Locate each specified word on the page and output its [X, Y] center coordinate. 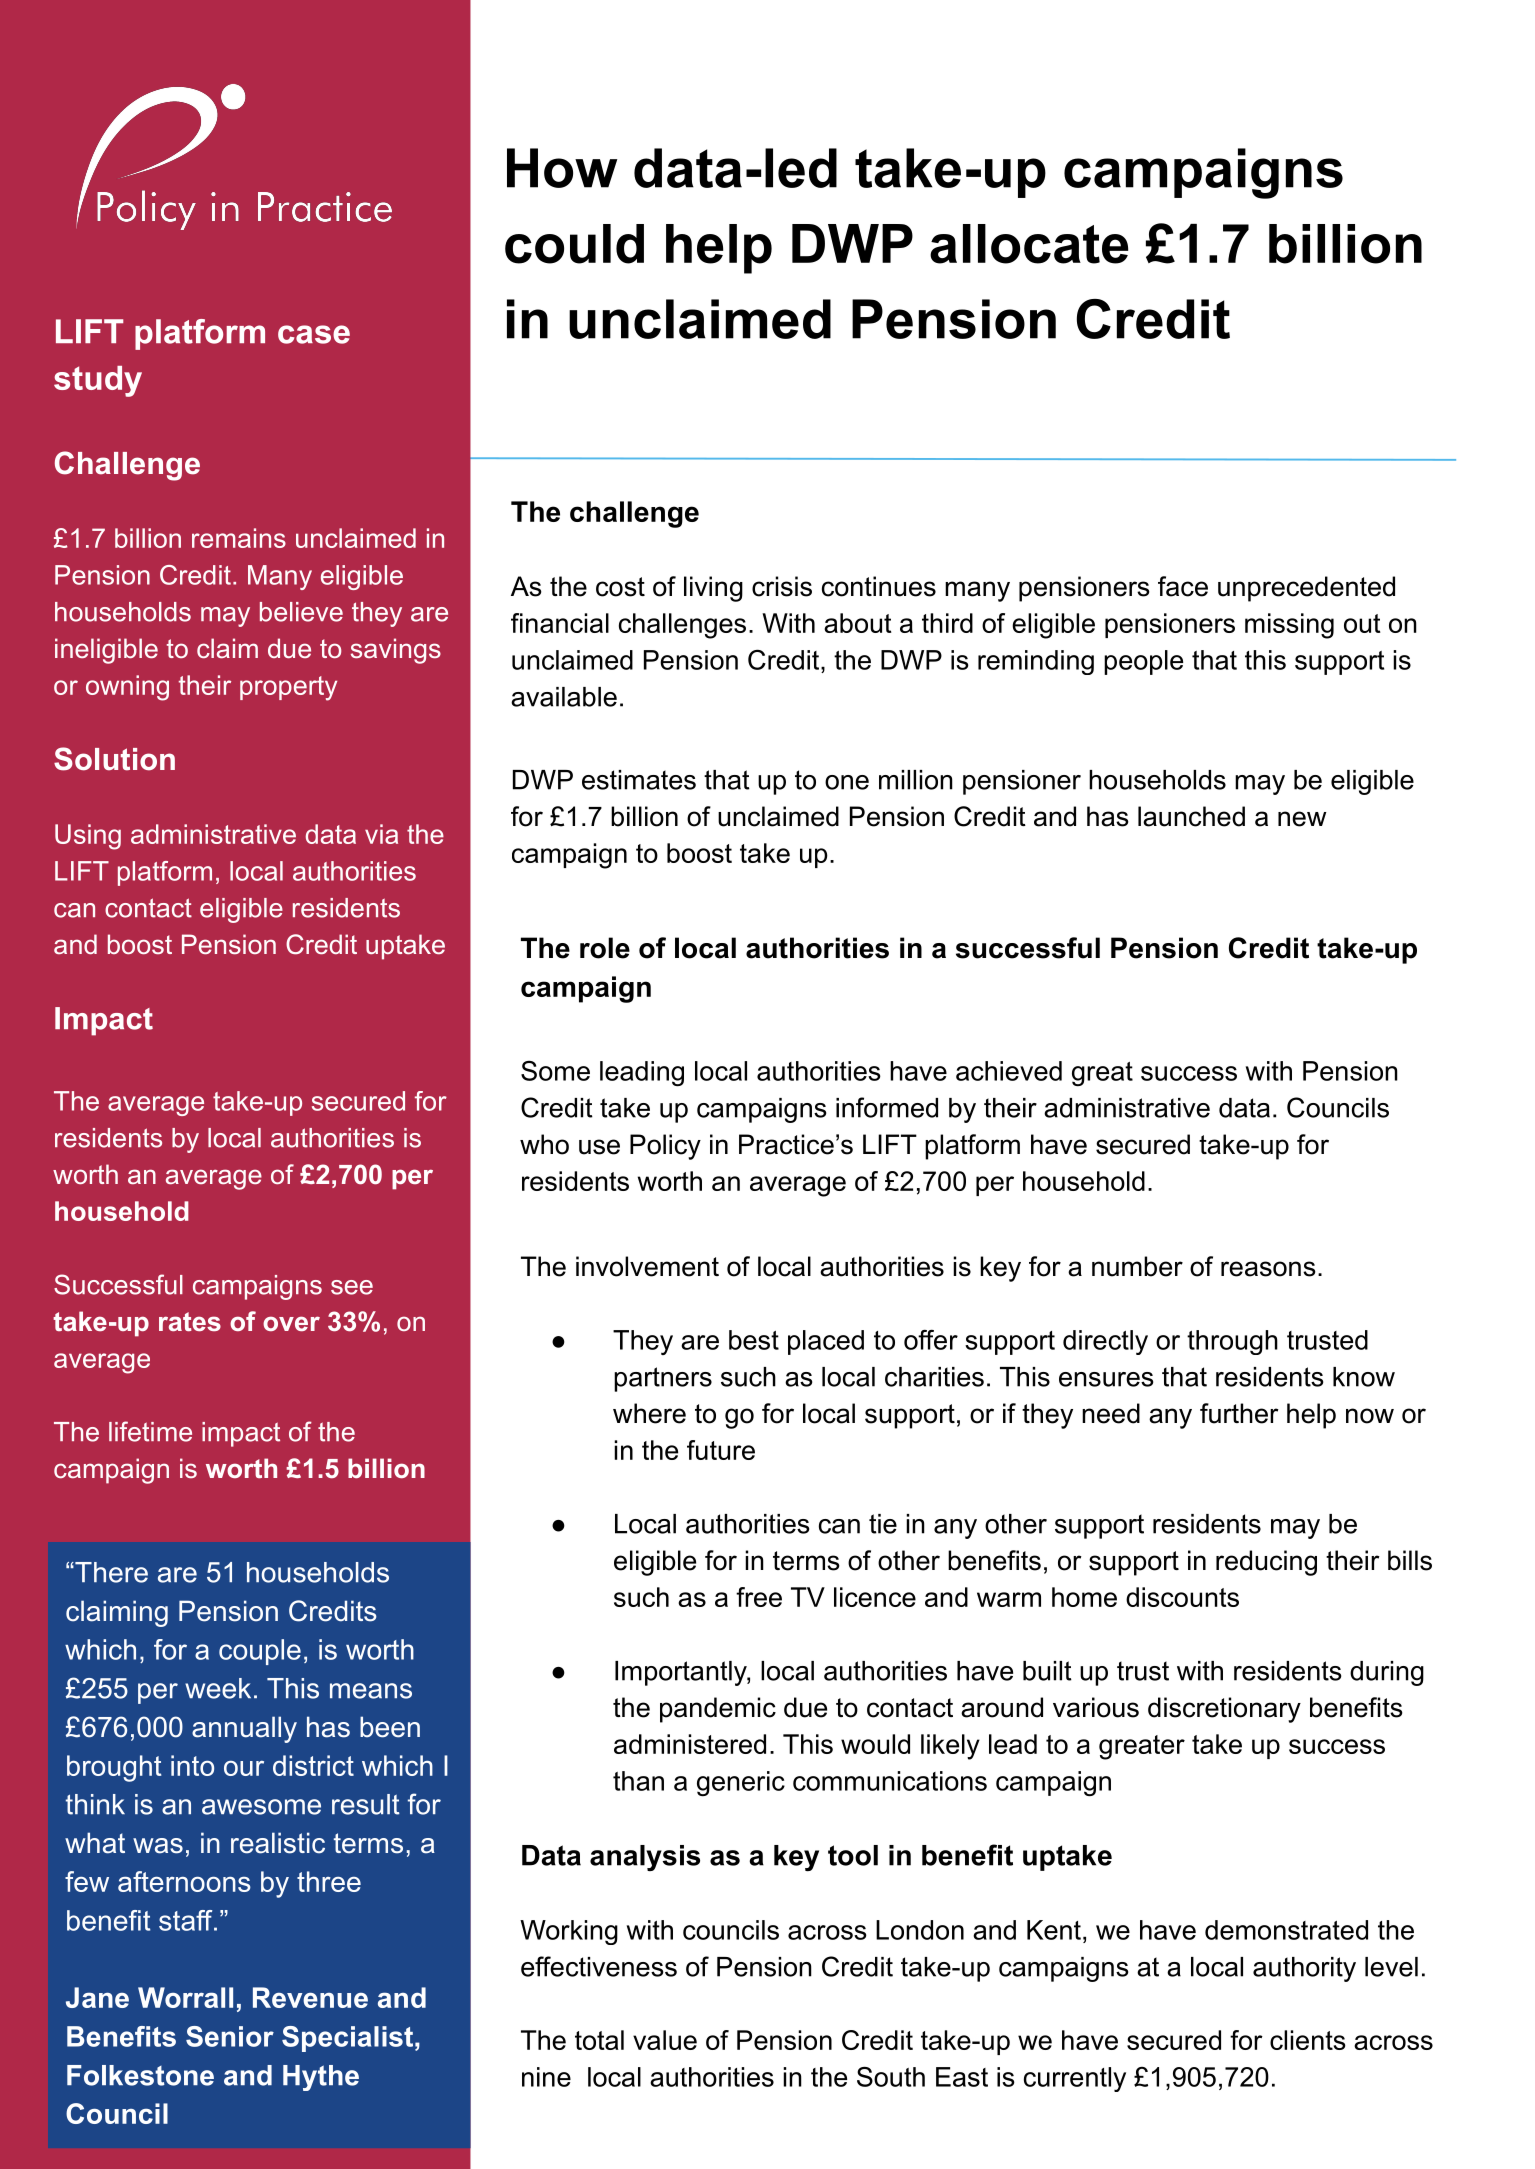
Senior [230, 2036]
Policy [665, 1147]
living [713, 589]
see [352, 1287]
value [665, 2040]
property [288, 688]
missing [1289, 626]
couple [260, 1652]
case [314, 334]
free [759, 1597]
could [574, 244]
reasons [1268, 1269]
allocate [1029, 244]
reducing [1266, 1563]
